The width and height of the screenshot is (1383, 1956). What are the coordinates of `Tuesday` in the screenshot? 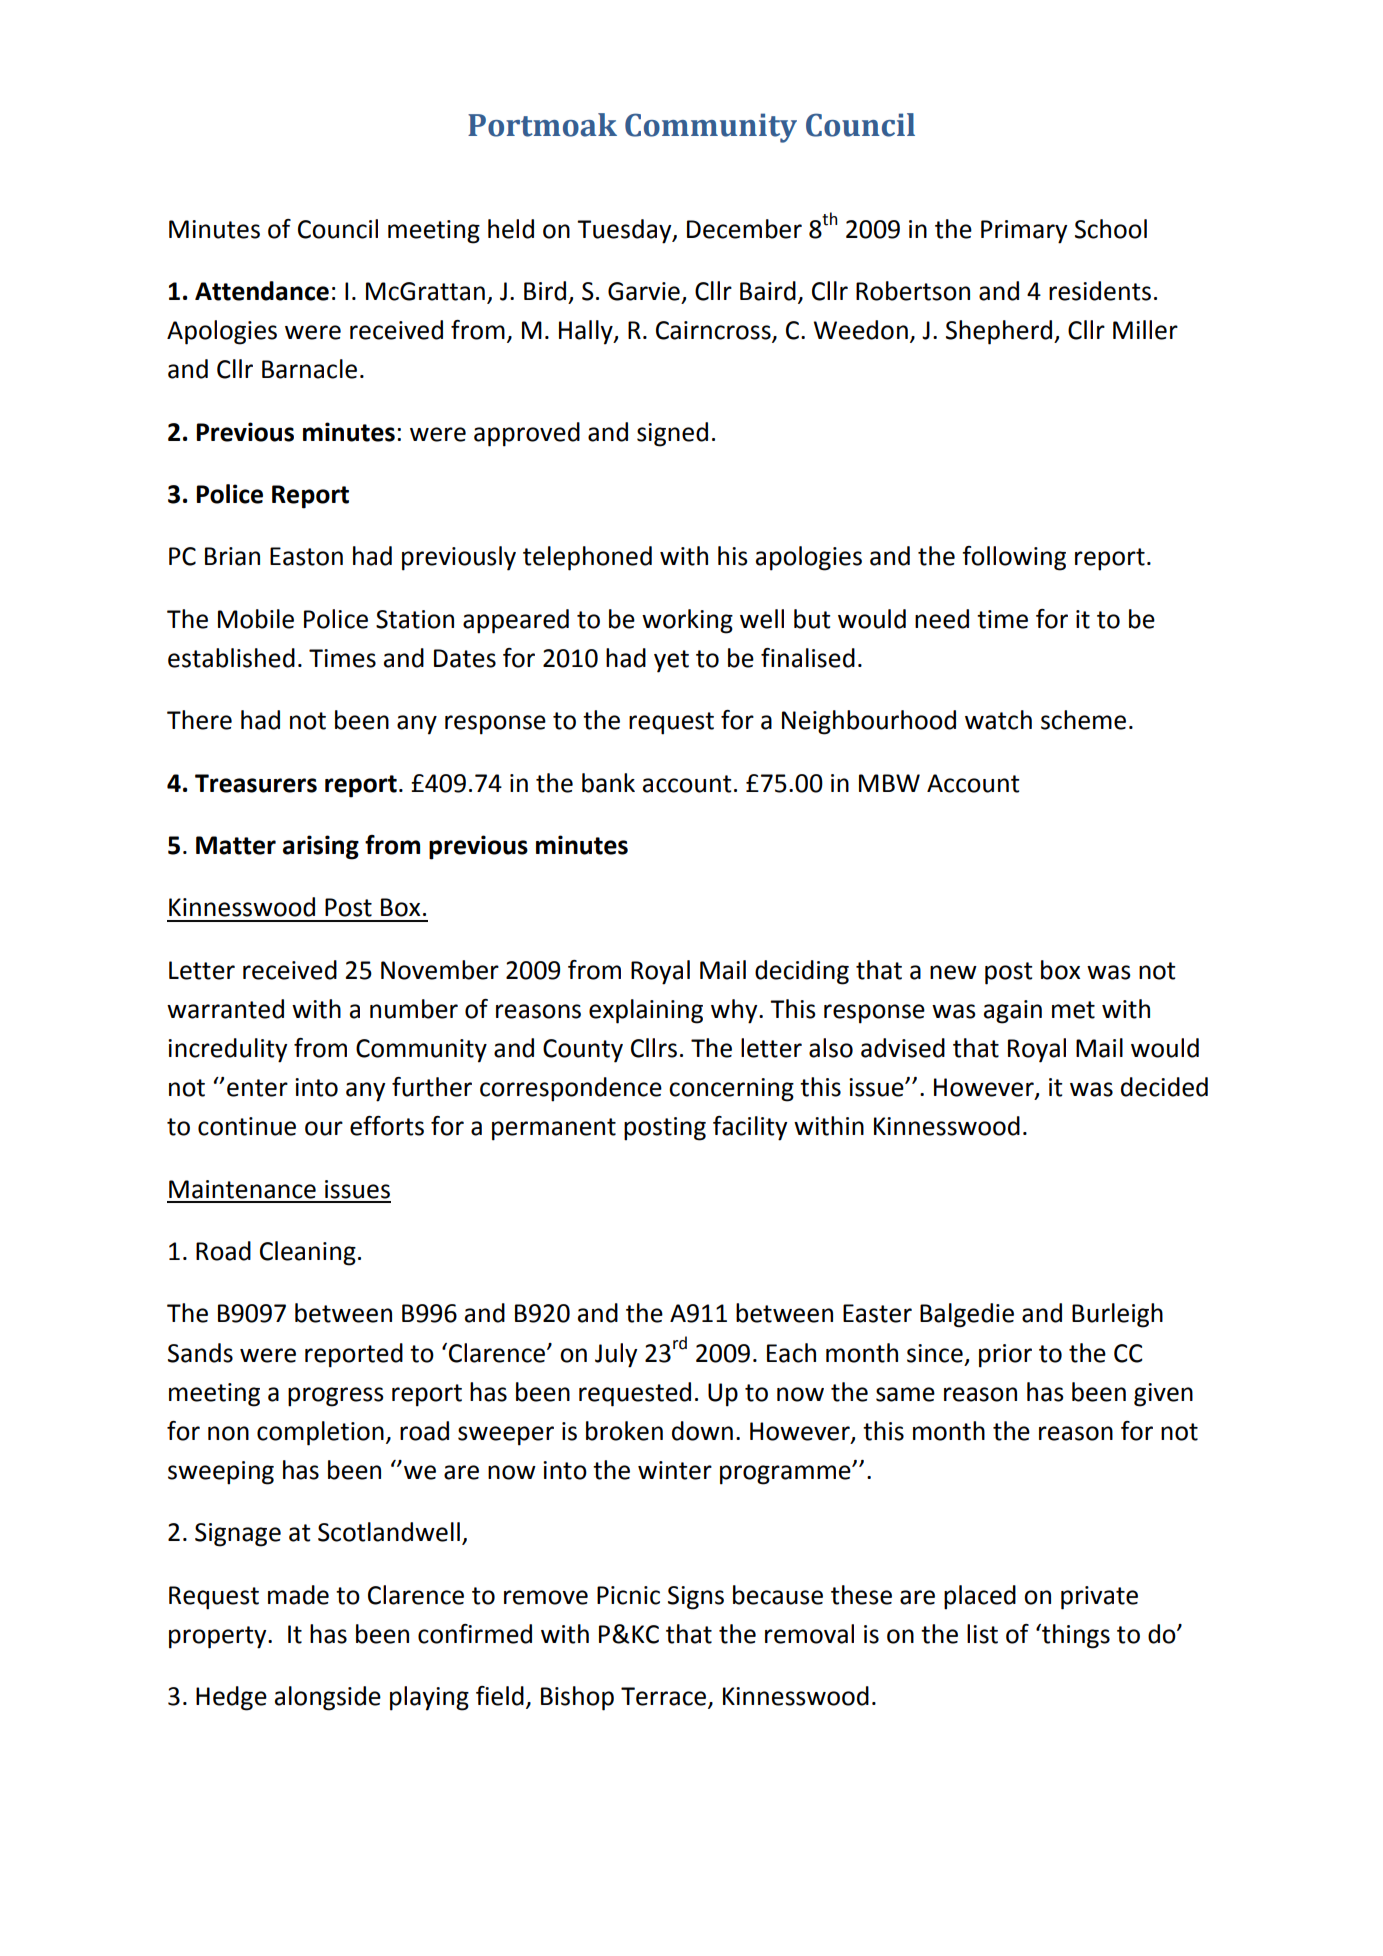 It's located at (625, 231).
